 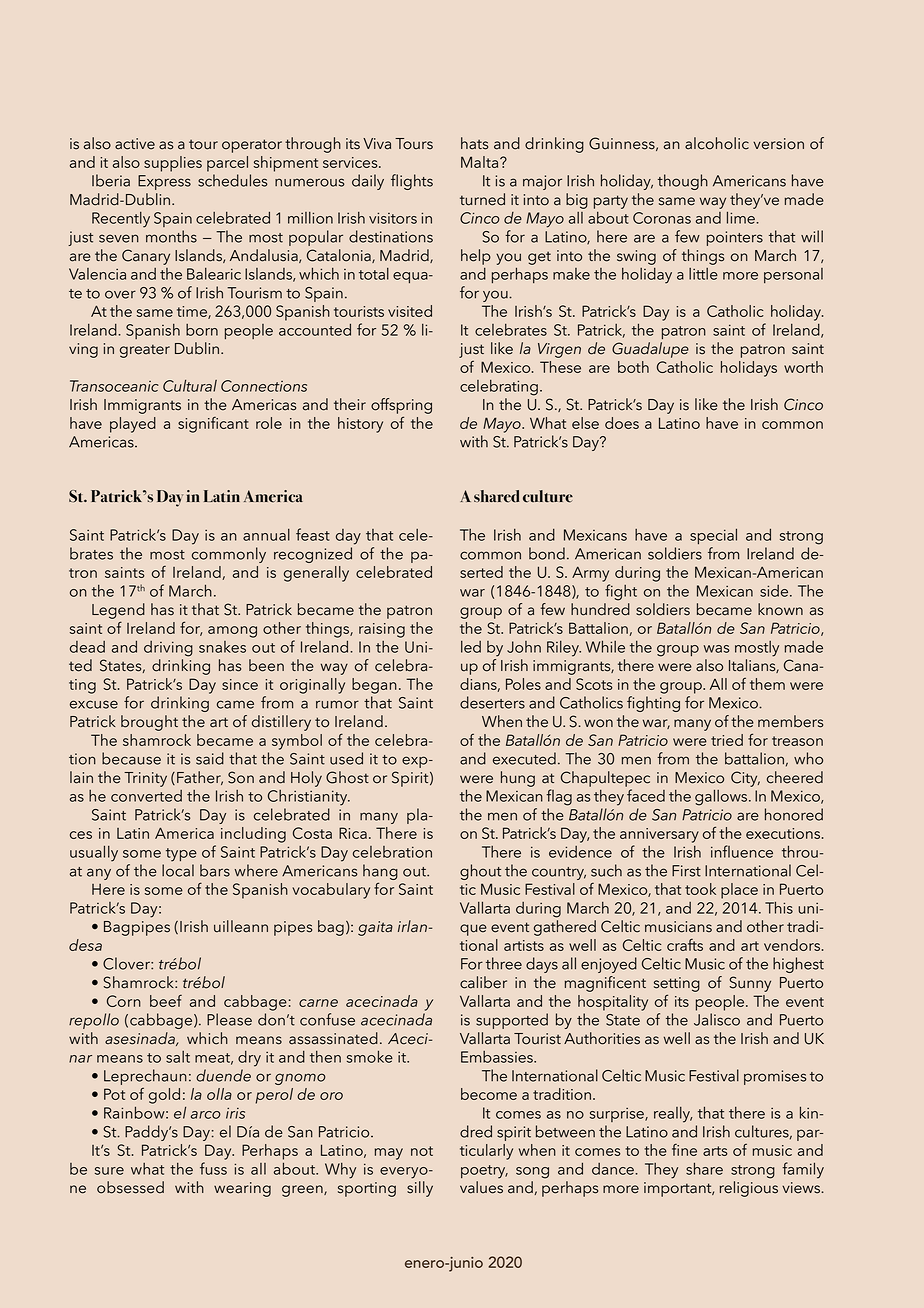 What do you see at coordinates (683, 182) in the screenshot?
I see `though` at bounding box center [683, 182].
